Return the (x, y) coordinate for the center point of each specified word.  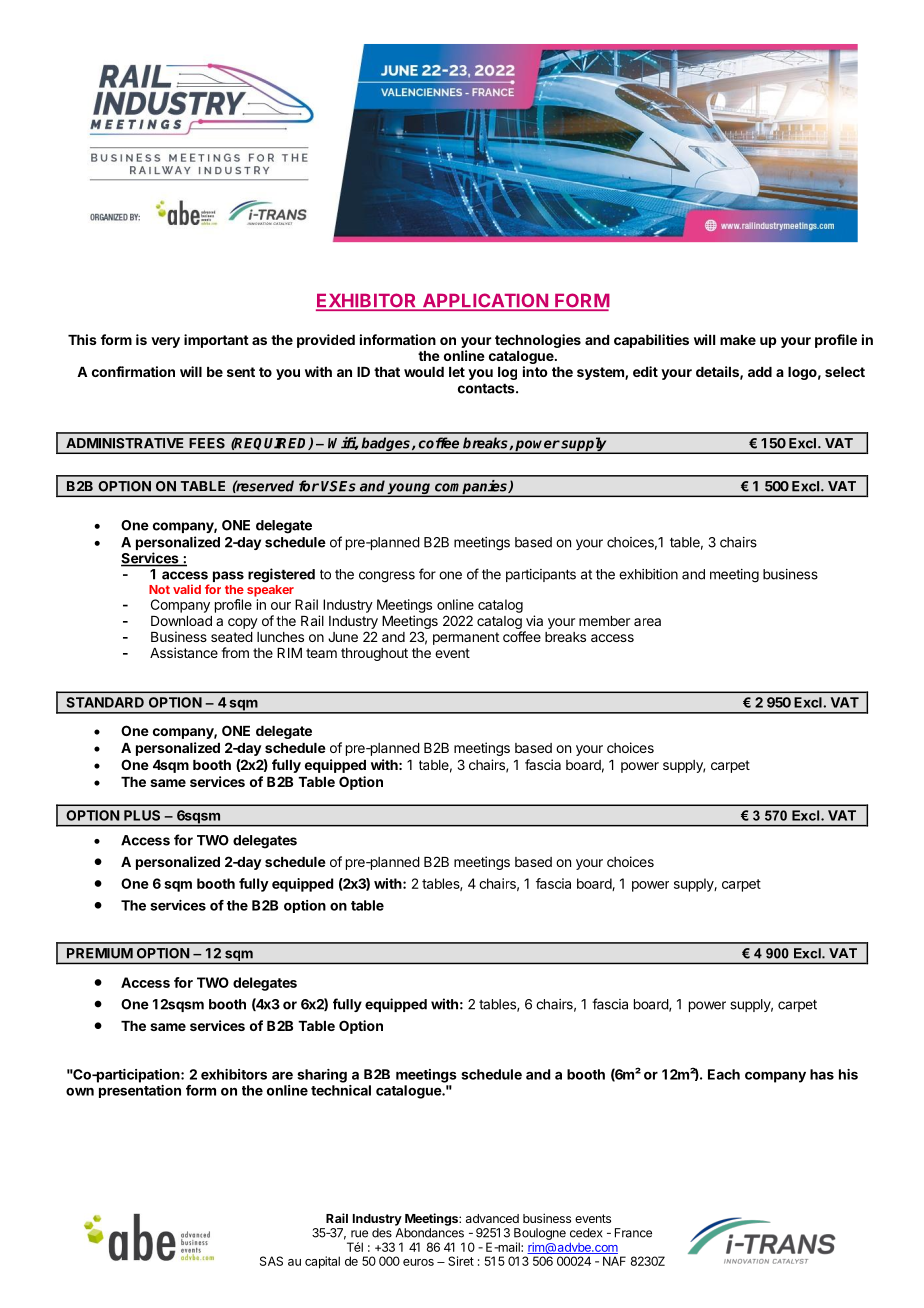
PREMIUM (100, 953)
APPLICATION (485, 301)
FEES (207, 443)
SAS (271, 1261)
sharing (322, 1076)
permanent (466, 638)
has (822, 1074)
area (647, 622)
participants (541, 575)
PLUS (142, 815)
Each (724, 1074)
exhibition (648, 574)
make (738, 340)
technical (341, 1090)
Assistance (184, 652)
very (165, 342)
